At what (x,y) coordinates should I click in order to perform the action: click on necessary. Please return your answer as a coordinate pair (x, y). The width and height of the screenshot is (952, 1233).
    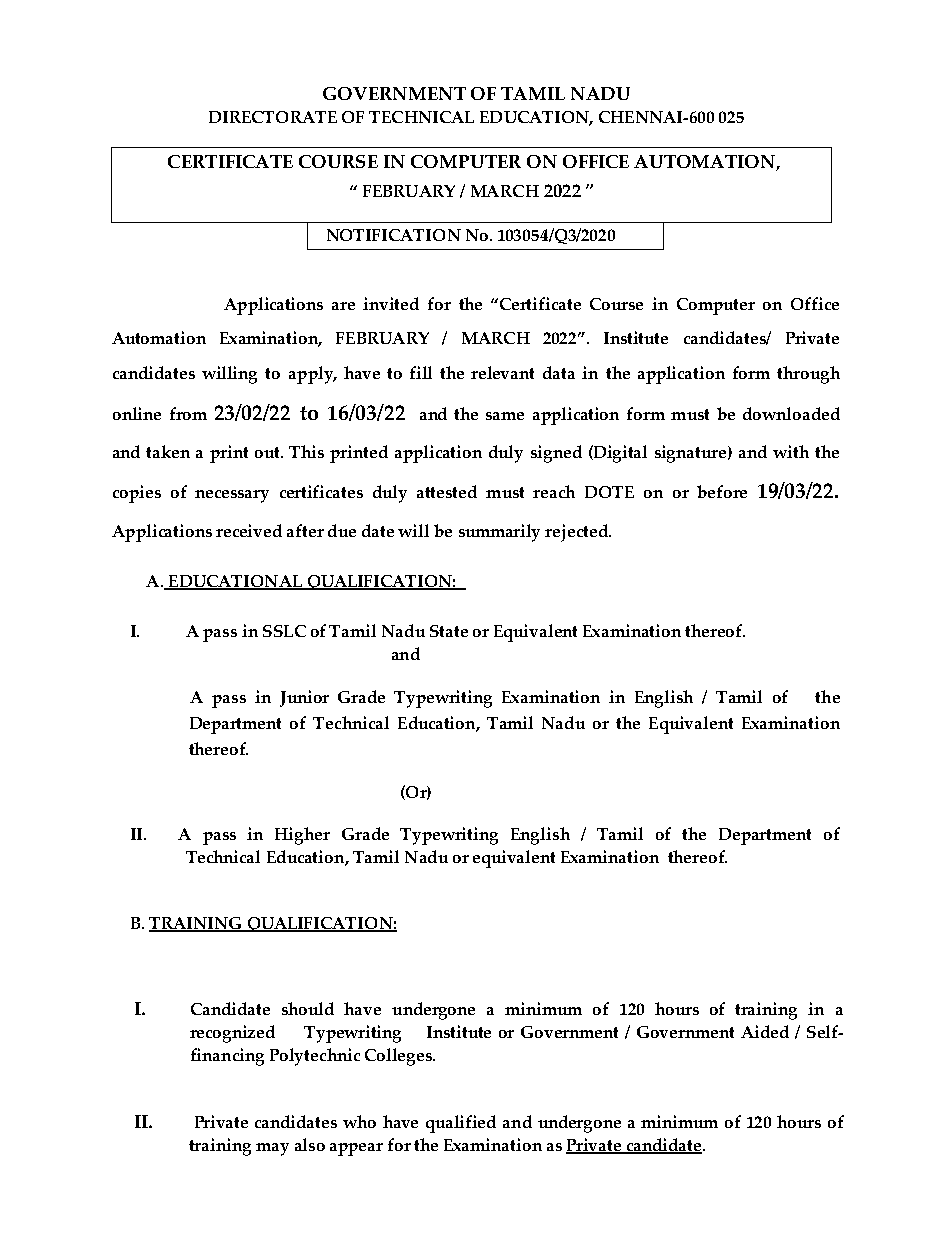
    Looking at the image, I should click on (232, 496).
